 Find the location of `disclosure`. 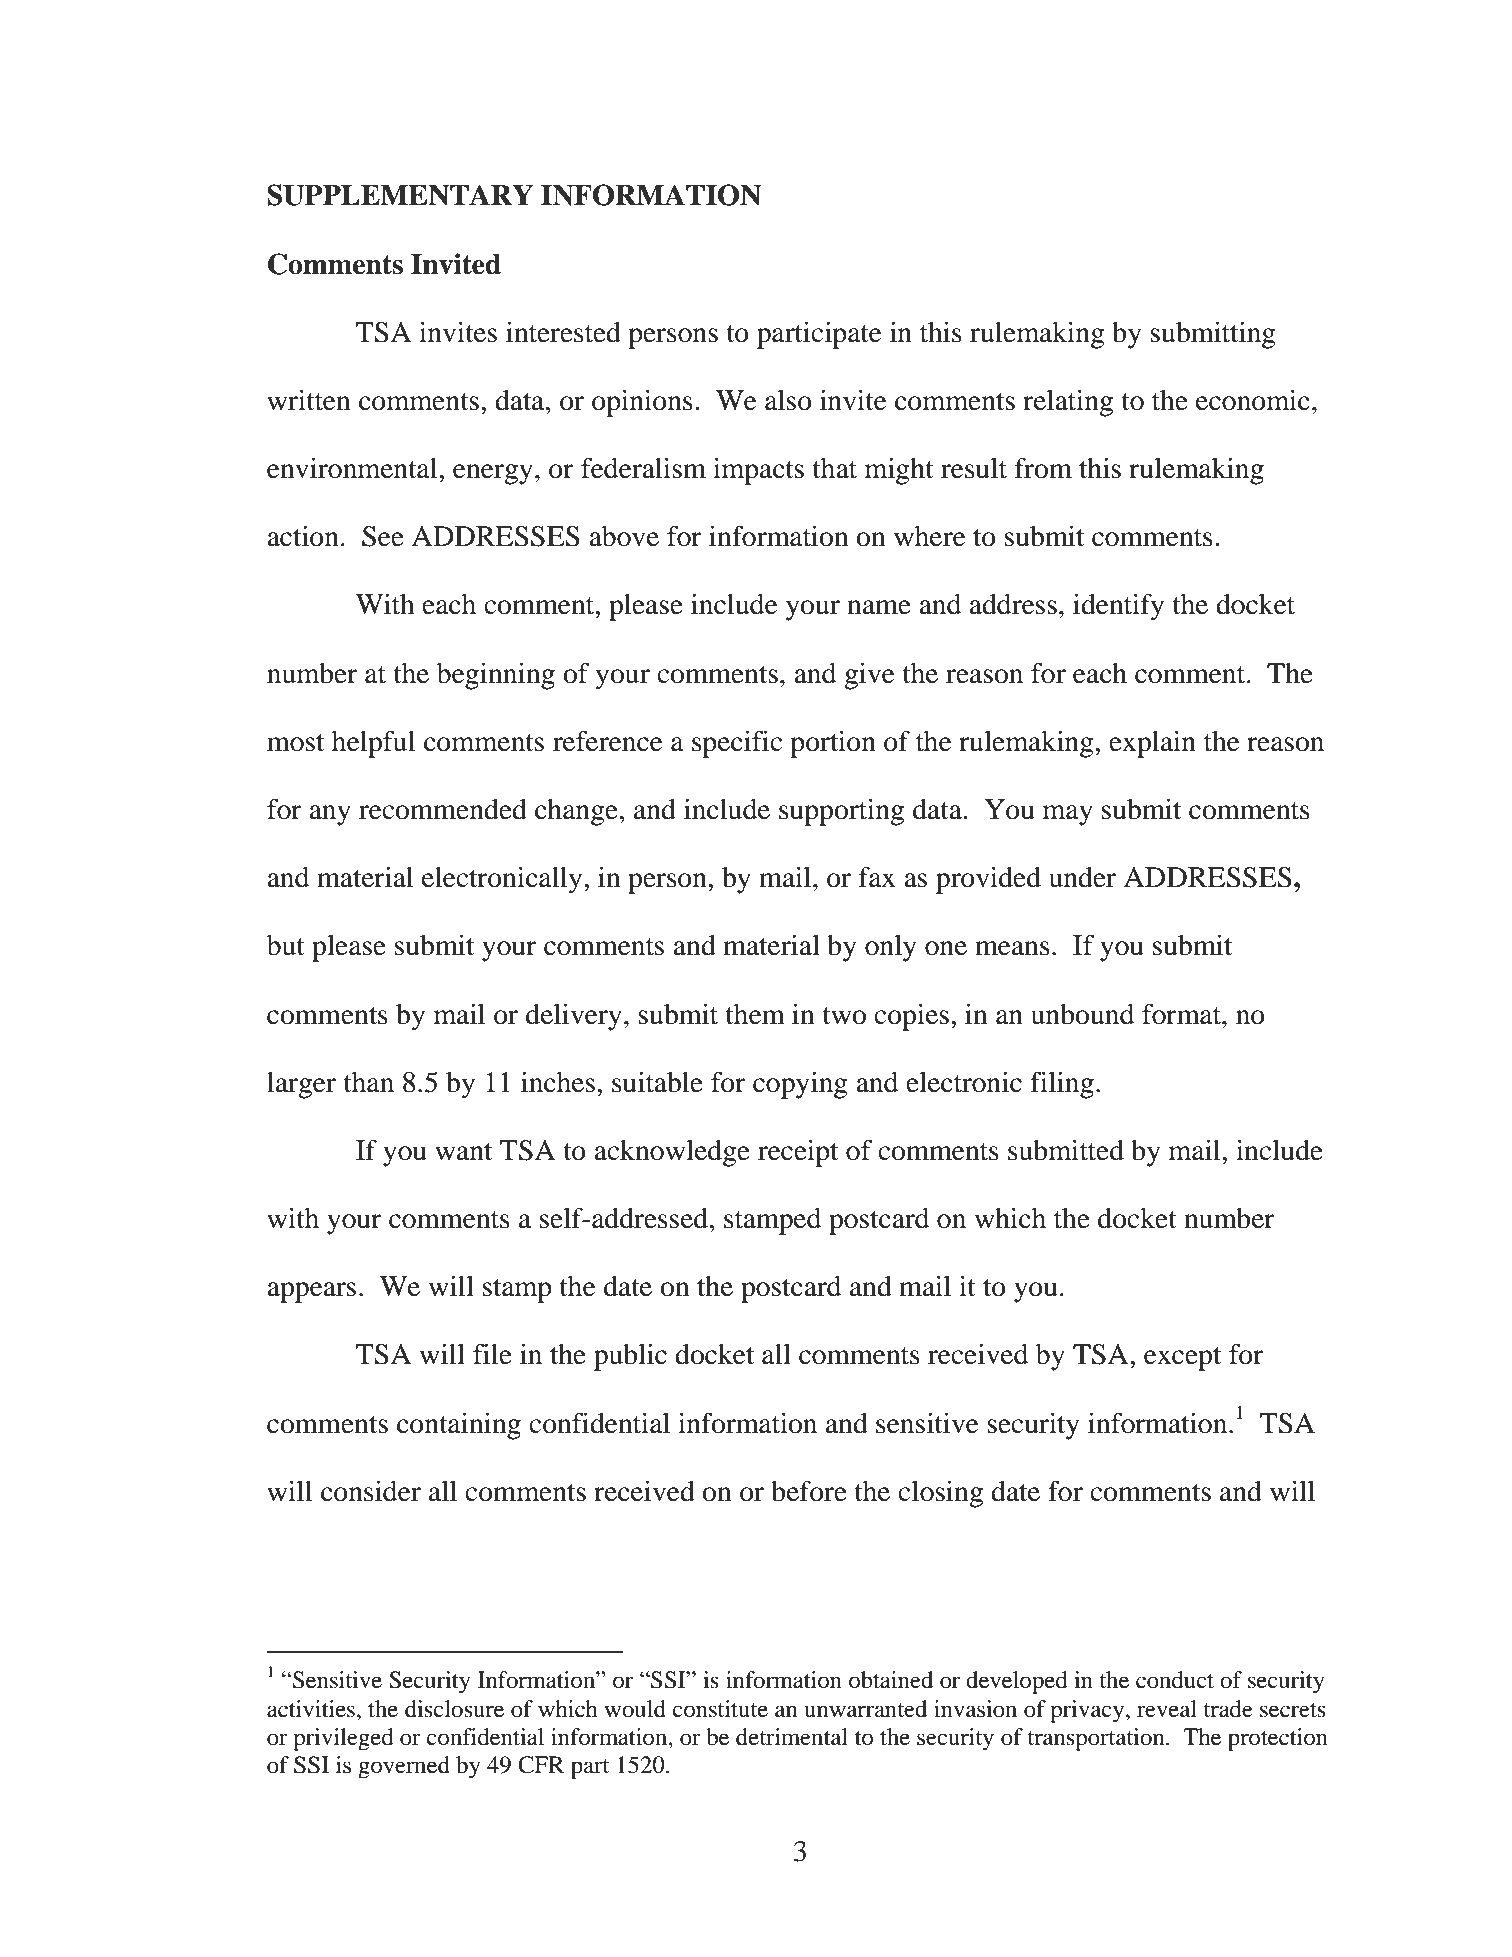

disclosure is located at coordinates (454, 1709).
